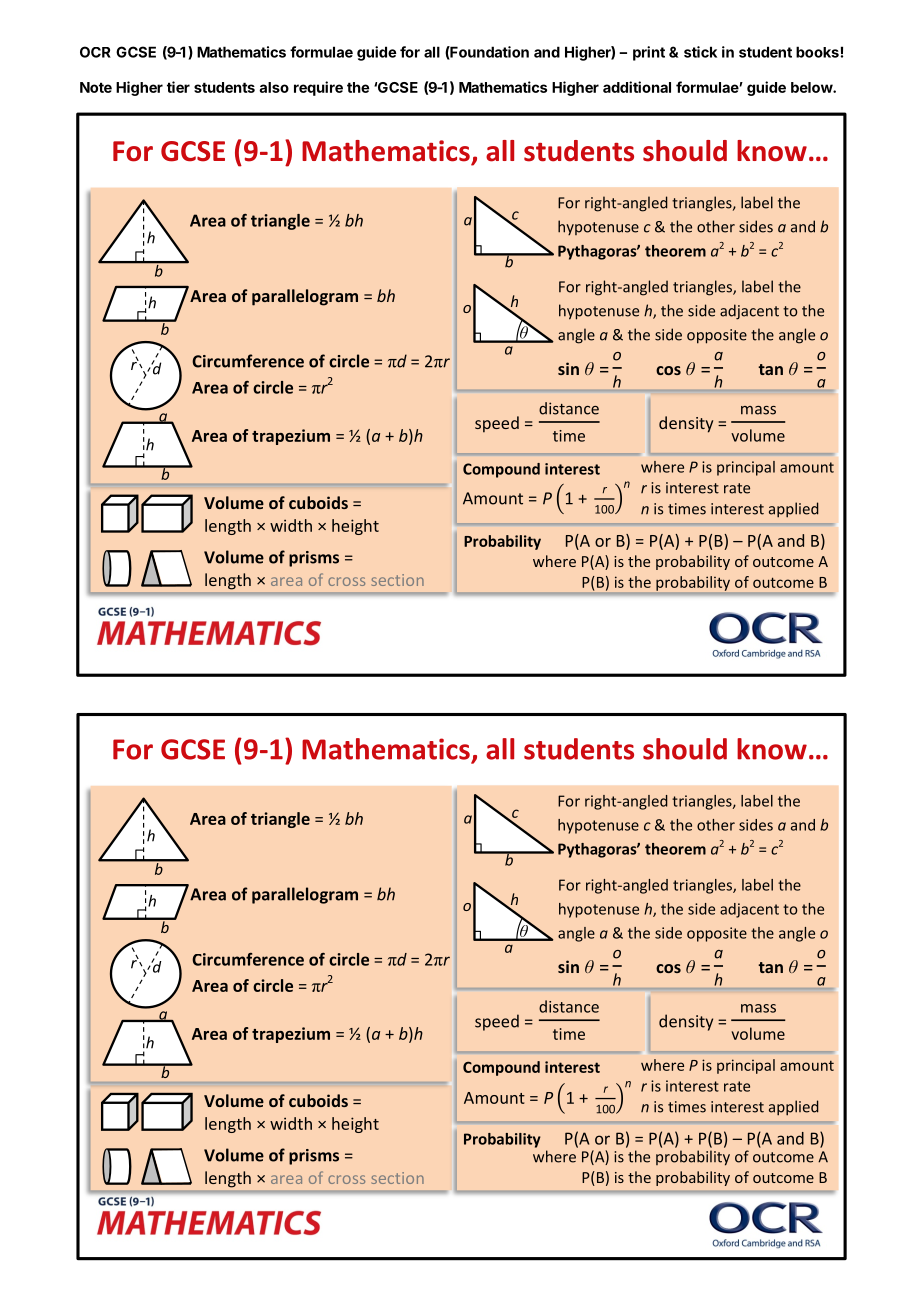 This document has height=1308, width=924. What do you see at coordinates (96, 87) in the document?
I see `Note` at bounding box center [96, 87].
